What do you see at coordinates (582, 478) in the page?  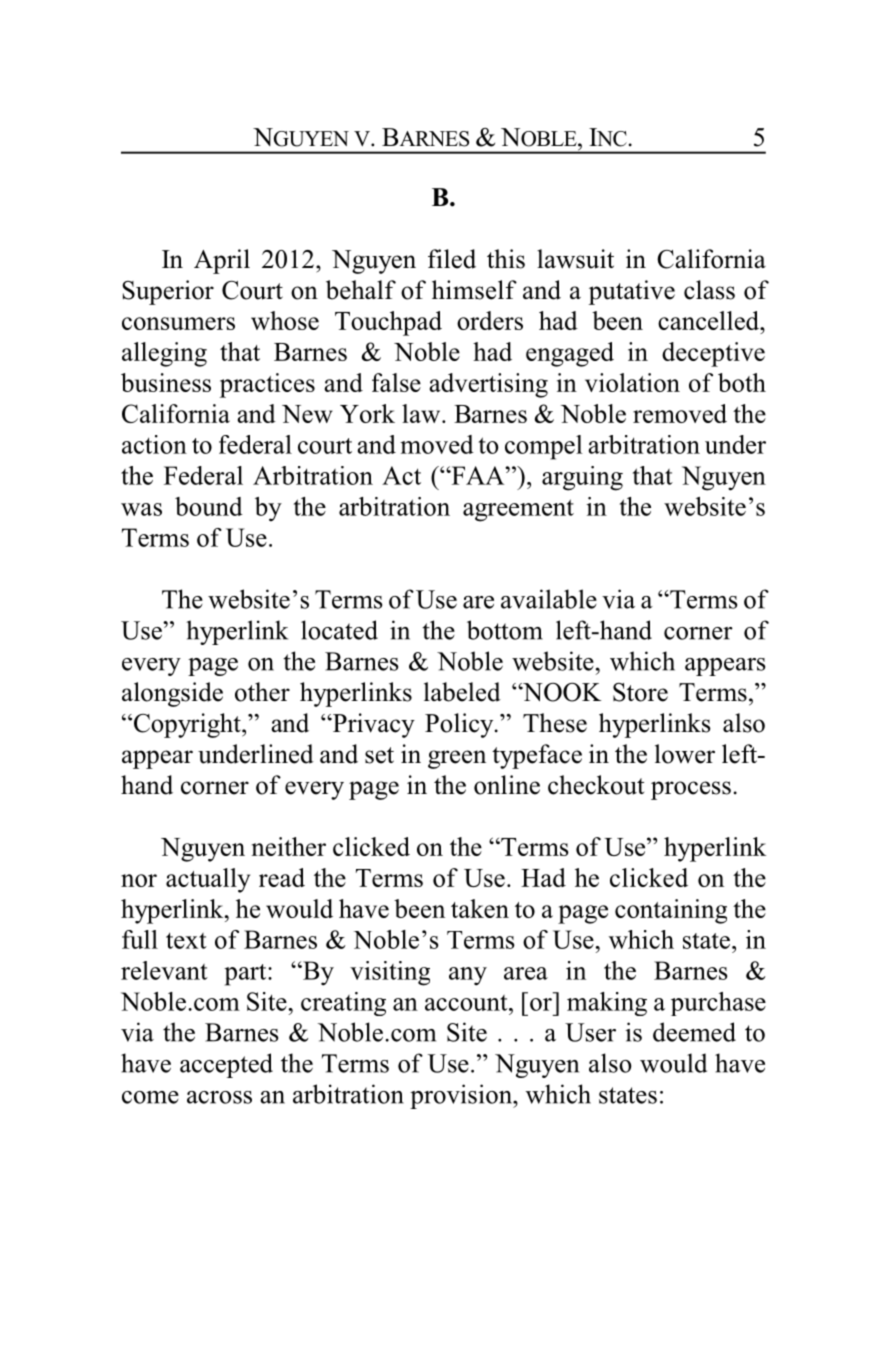 I see `arguing` at bounding box center [582, 478].
